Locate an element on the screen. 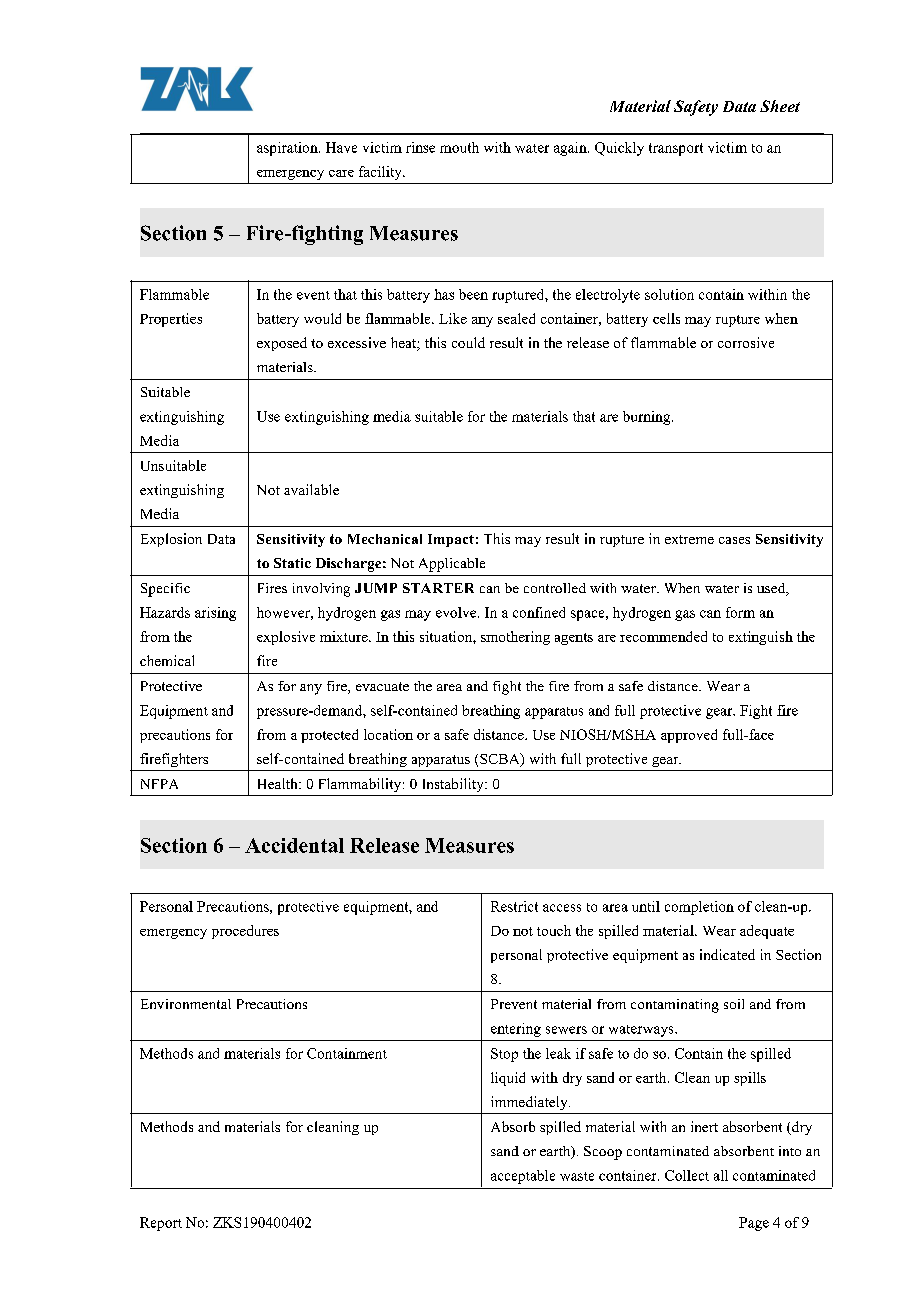 Image resolution: width=924 pixels, height=1308 pixels. transport is located at coordinates (676, 149).
